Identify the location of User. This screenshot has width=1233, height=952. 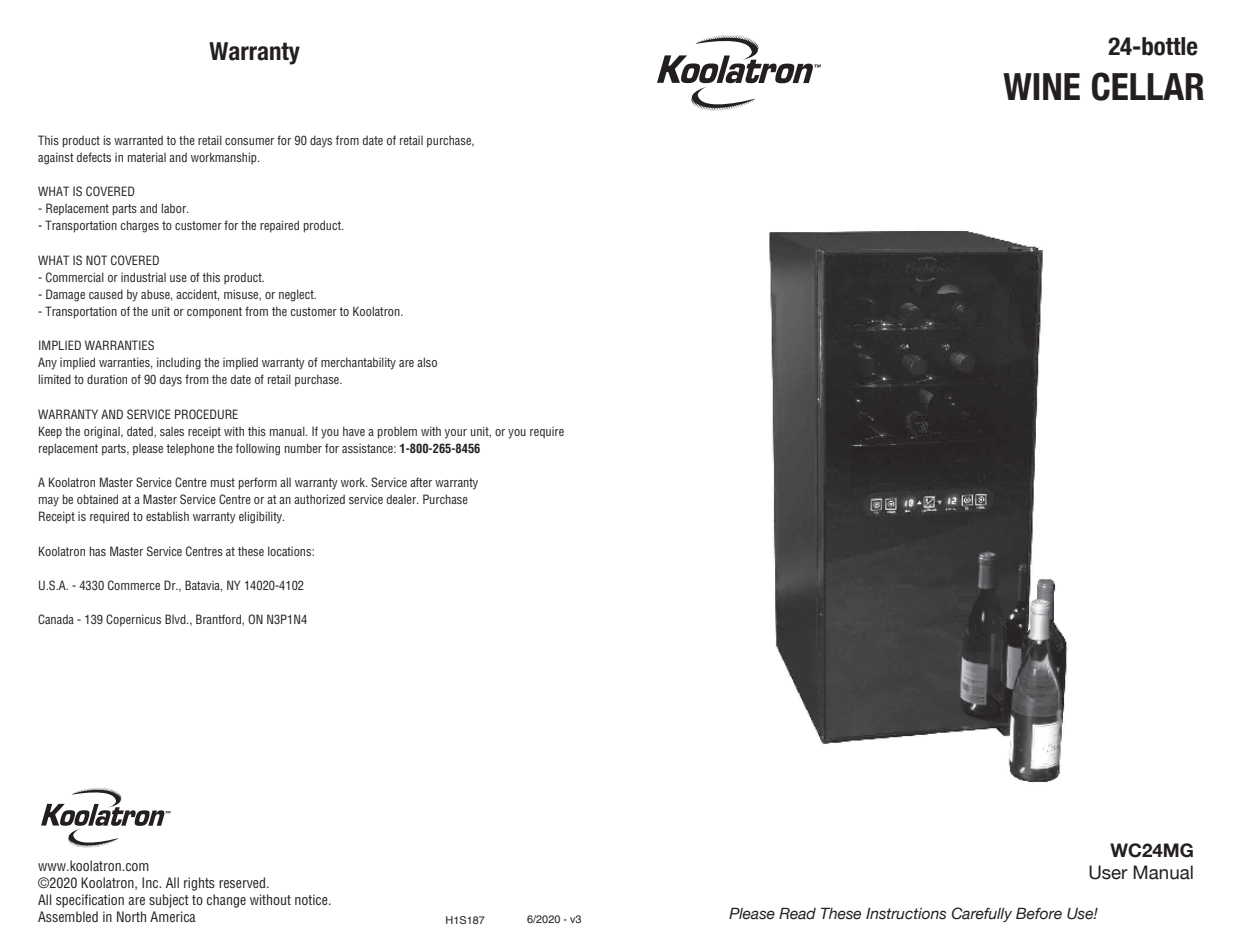
(1108, 872).
